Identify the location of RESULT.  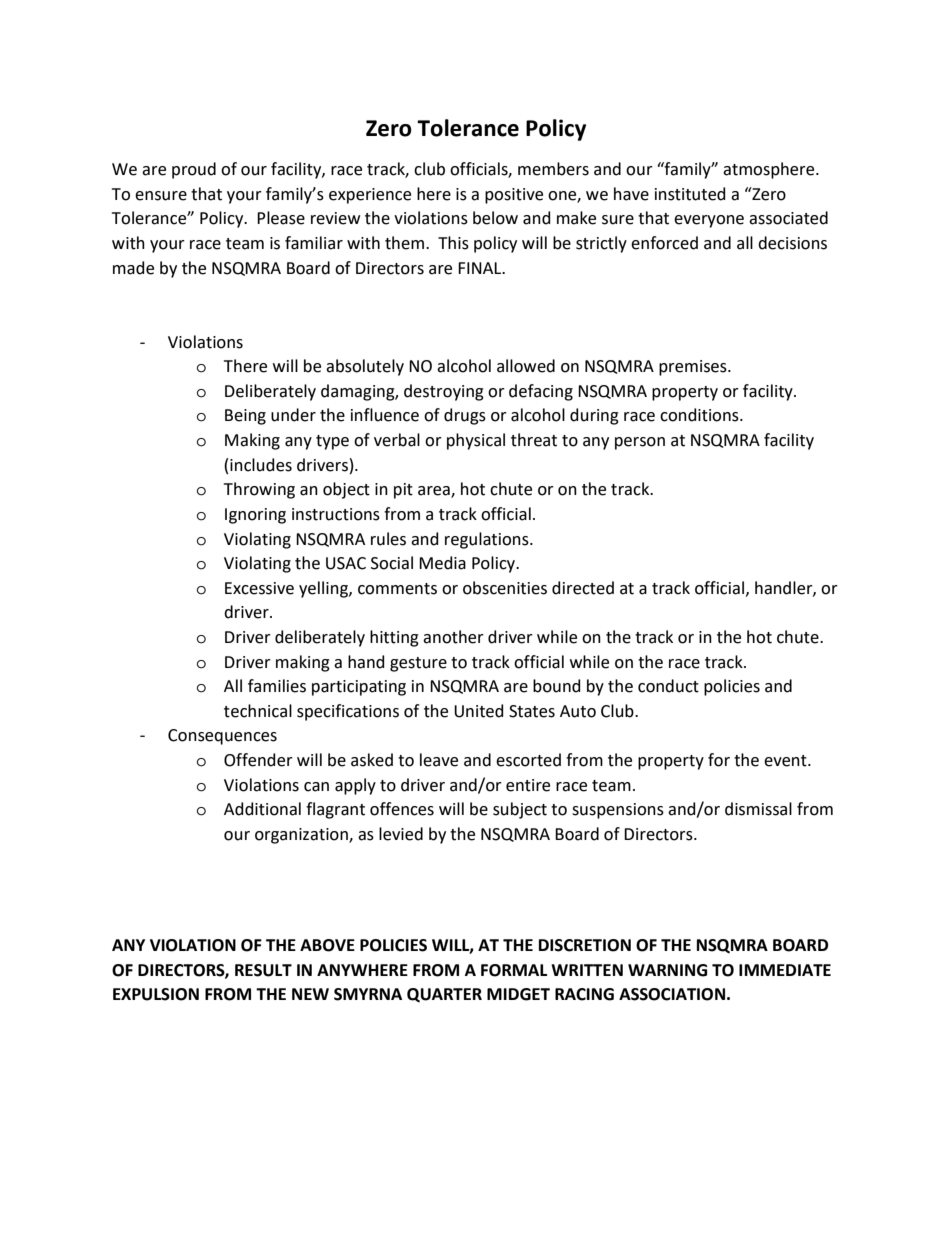
(263, 970).
